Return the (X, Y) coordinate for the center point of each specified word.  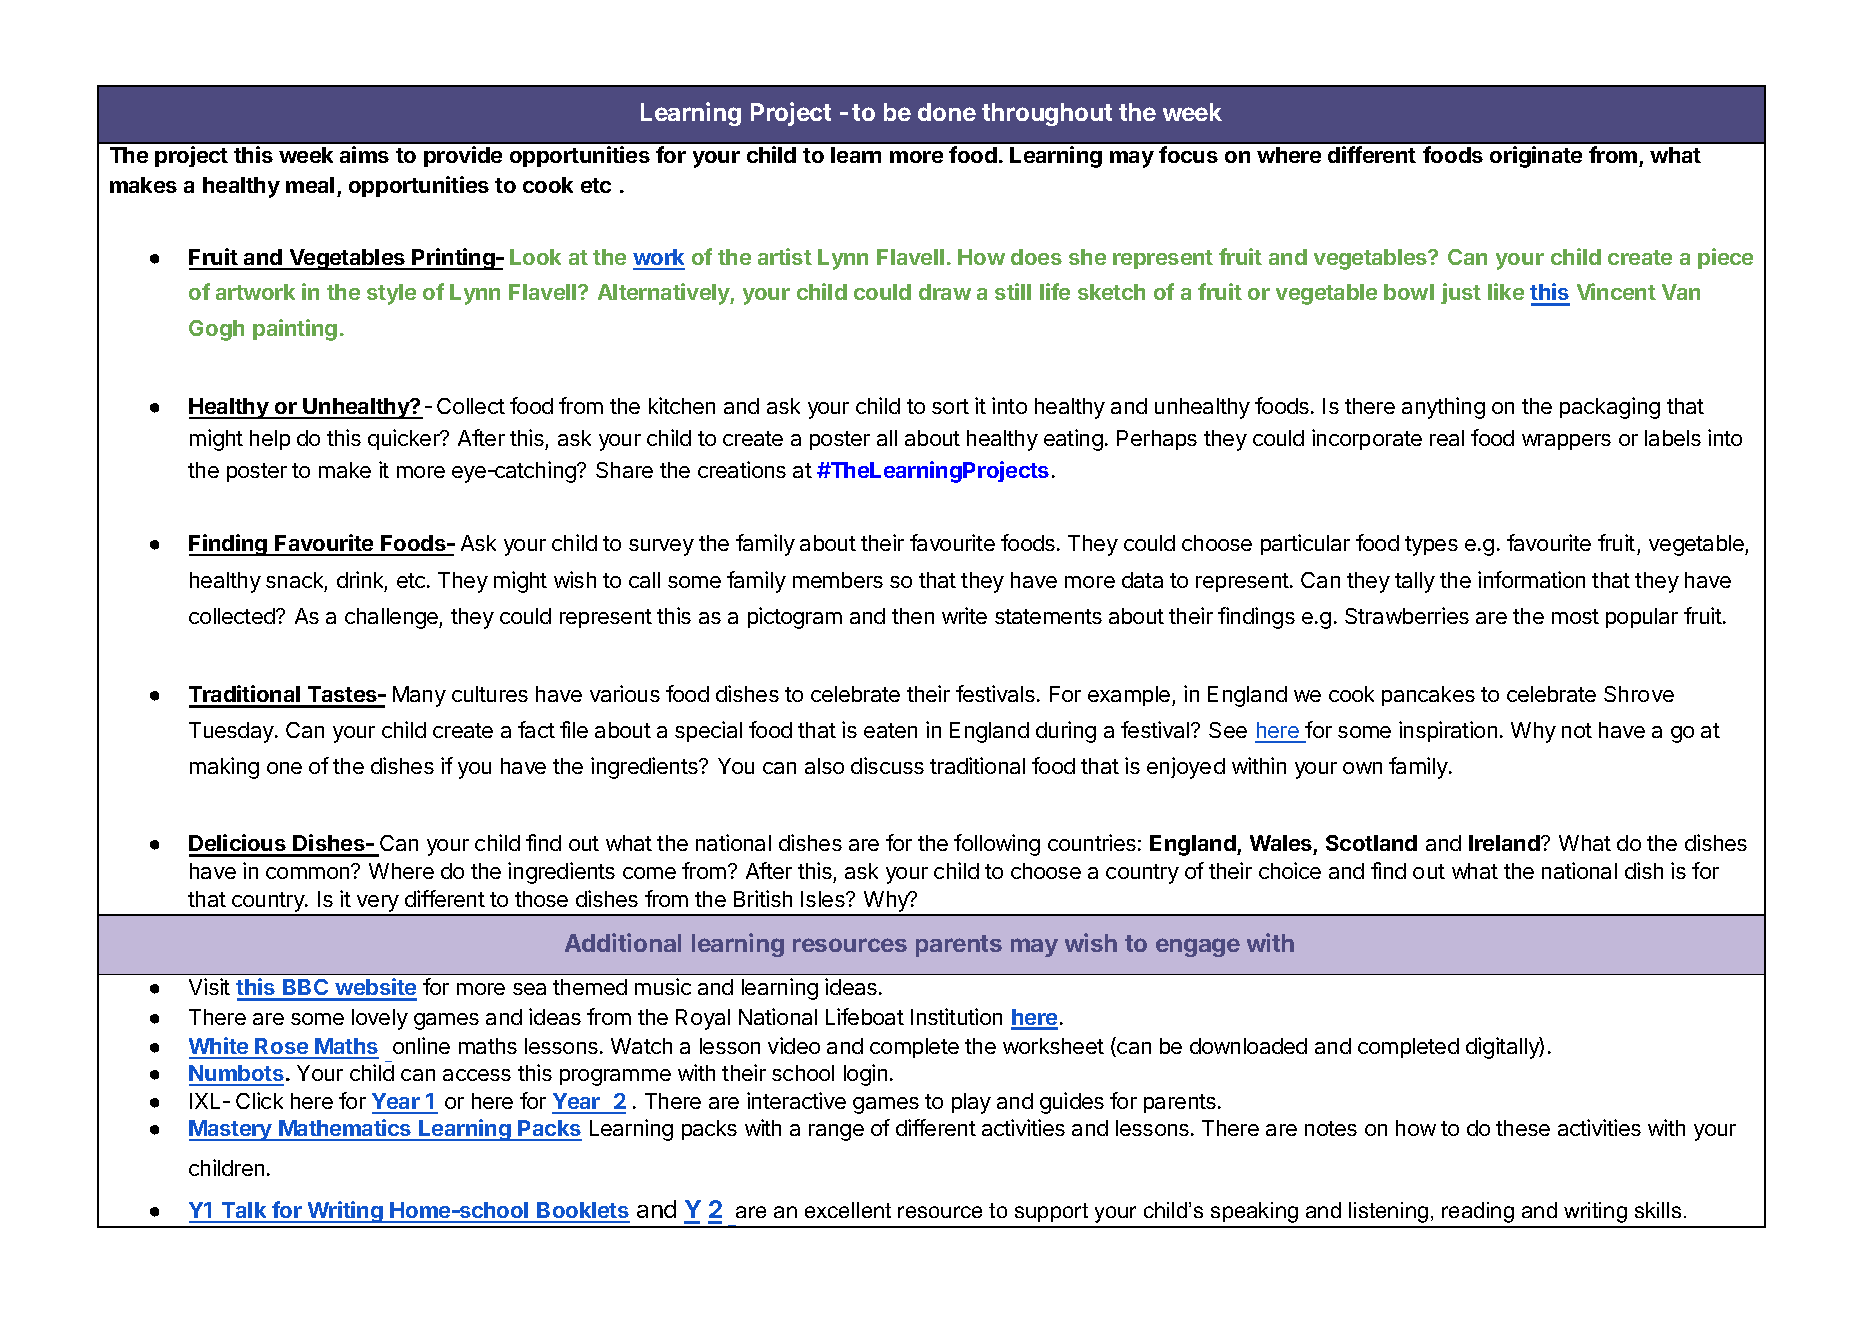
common (309, 872)
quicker (405, 439)
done (947, 112)
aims (364, 154)
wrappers (1566, 442)
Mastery (231, 1130)
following (997, 845)
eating (1073, 440)
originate (1536, 157)
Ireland (1505, 843)
